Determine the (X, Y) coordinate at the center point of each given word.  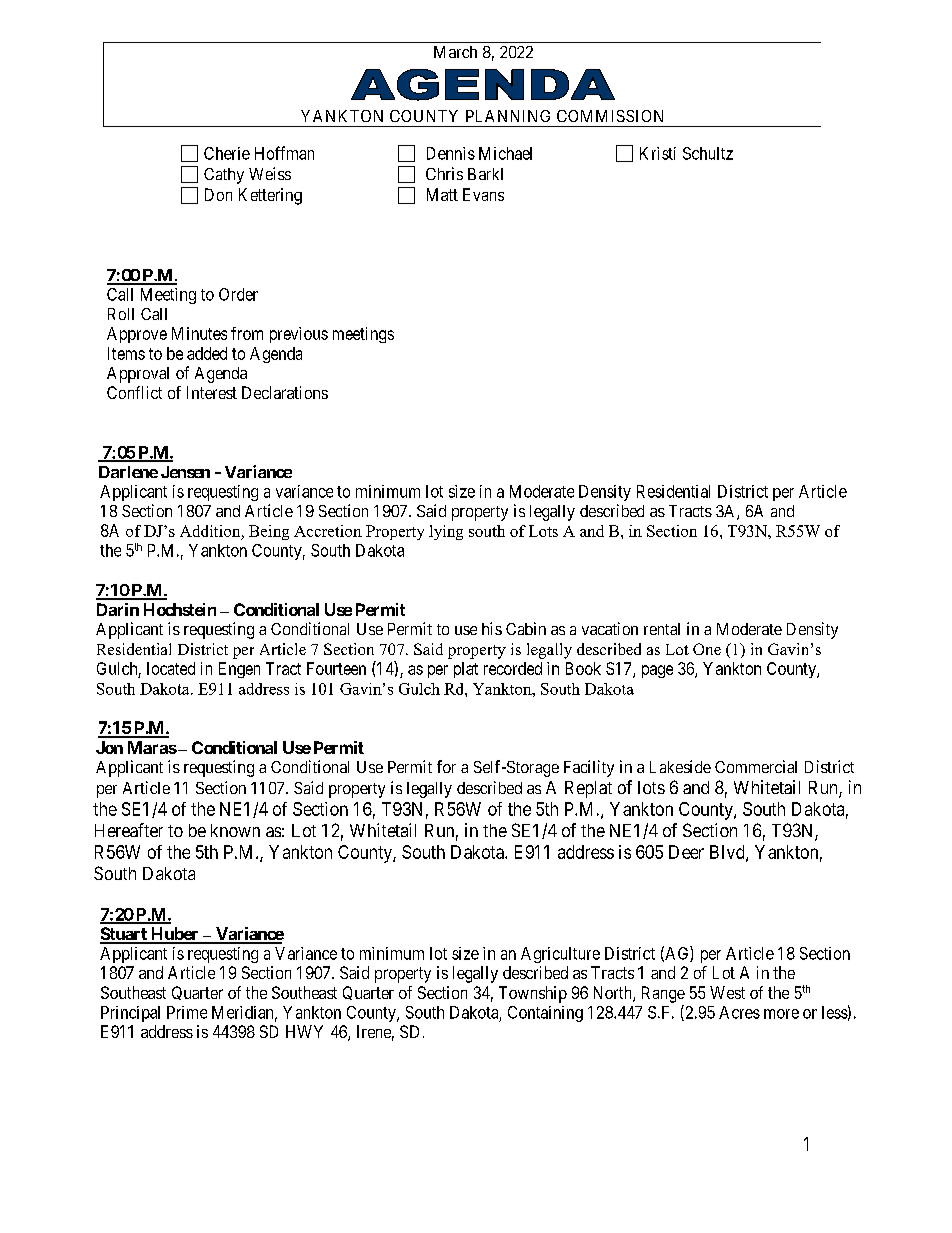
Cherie (227, 153)
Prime (187, 1012)
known (235, 830)
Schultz (708, 153)
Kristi (658, 153)
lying (446, 532)
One (707, 649)
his (492, 628)
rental (662, 629)
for (446, 766)
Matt (442, 194)
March (455, 52)
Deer (686, 852)
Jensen (185, 472)
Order (238, 294)
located (171, 668)
